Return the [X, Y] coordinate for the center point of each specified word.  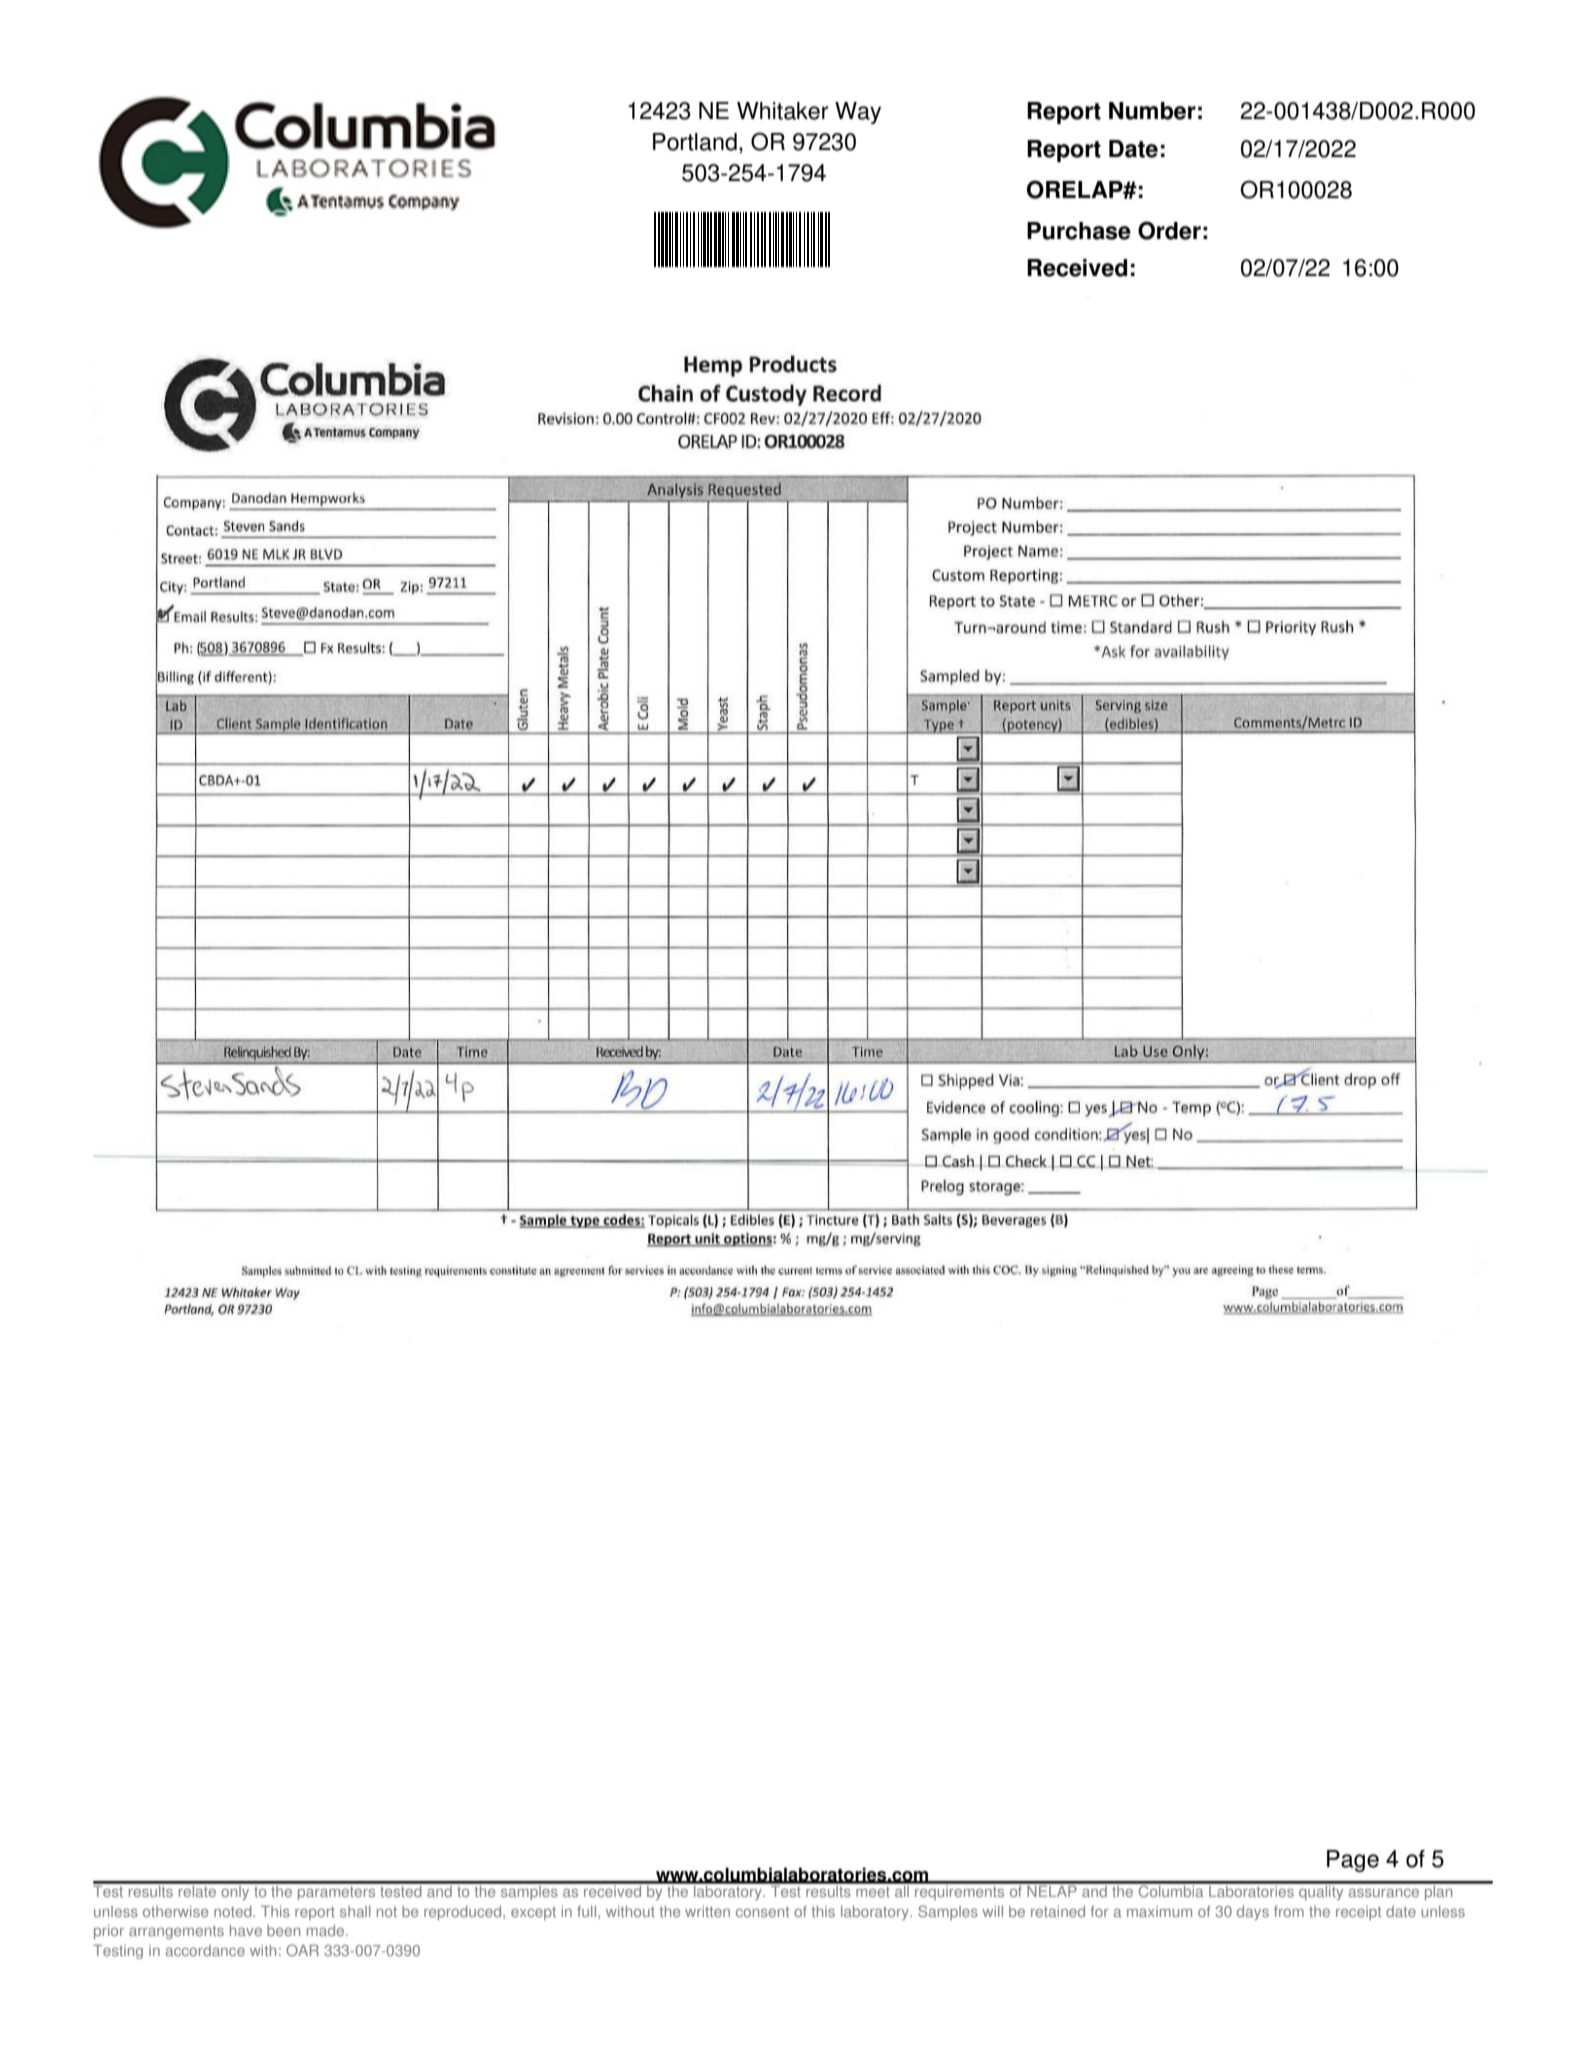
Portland [695, 142]
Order [1169, 230]
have [246, 1930]
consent [762, 1912]
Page [1353, 1861]
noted [234, 1911]
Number [1152, 111]
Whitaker [783, 111]
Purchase [1079, 231]
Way [858, 113]
